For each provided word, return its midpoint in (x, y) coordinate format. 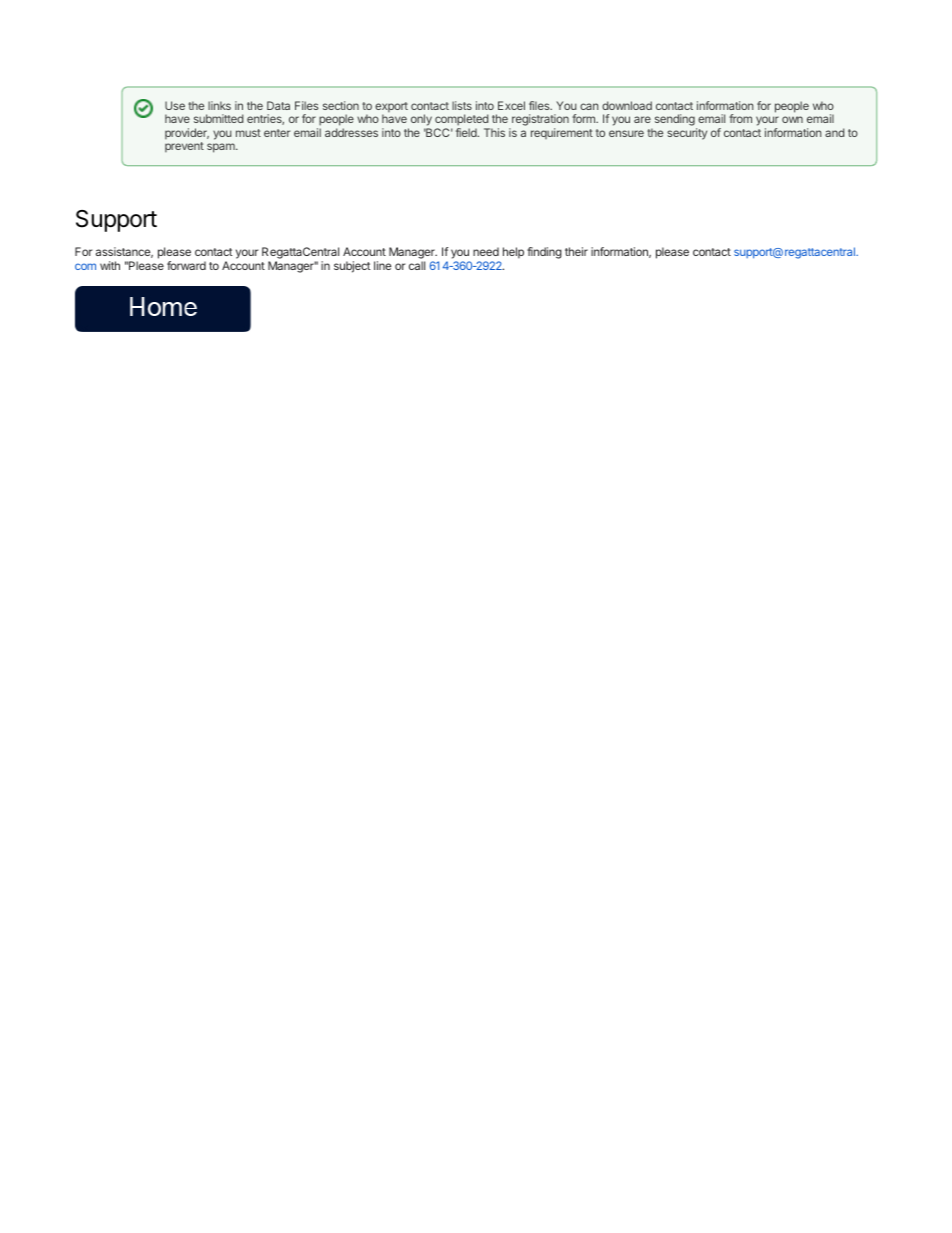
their (576, 251)
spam (222, 148)
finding (544, 253)
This (494, 132)
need (486, 251)
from (740, 118)
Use (175, 105)
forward (186, 265)
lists (462, 105)
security (687, 134)
